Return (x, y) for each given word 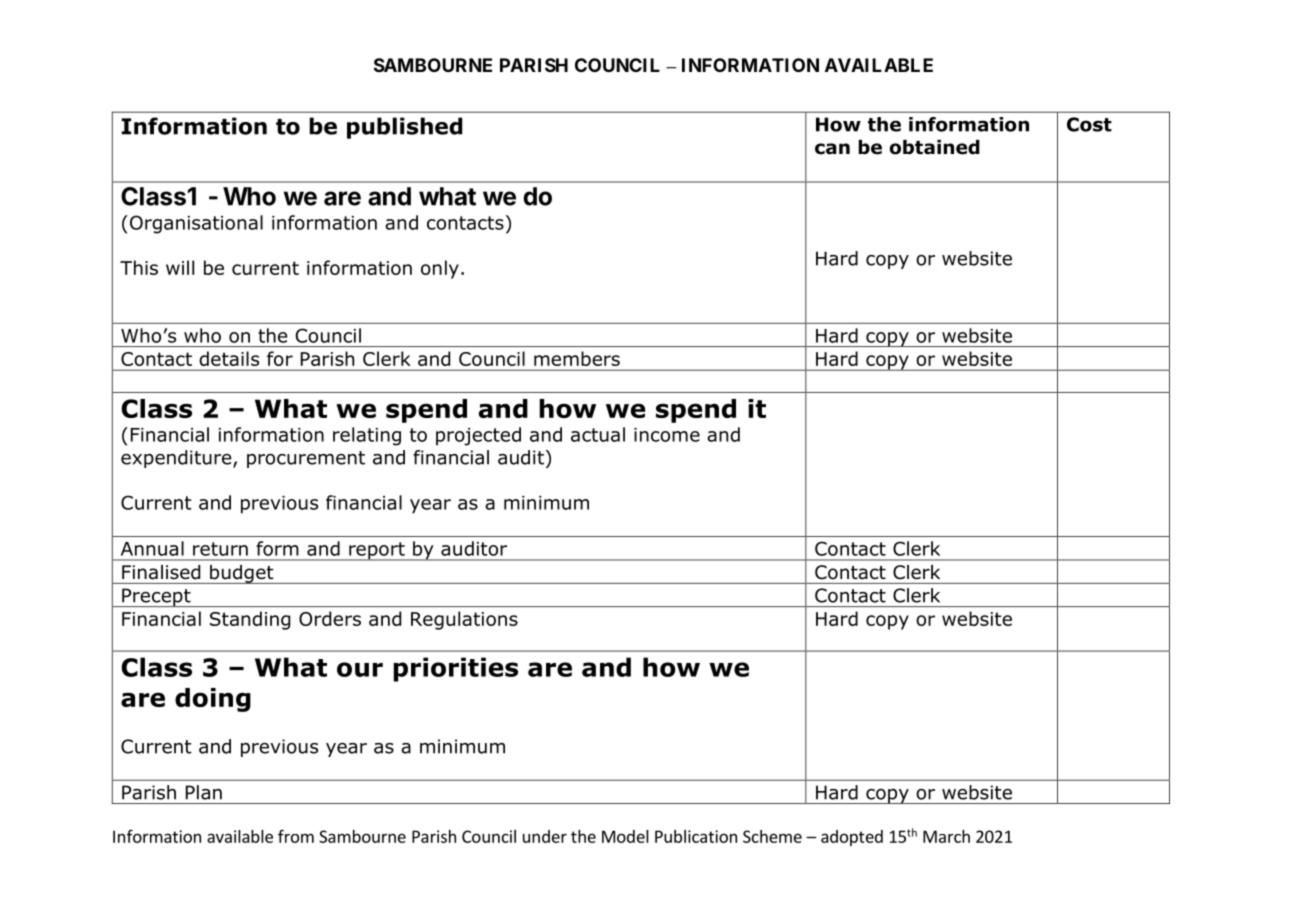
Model (625, 836)
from (296, 836)
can (832, 149)
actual (598, 434)
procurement (306, 459)
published (404, 128)
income (667, 435)
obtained (935, 147)
